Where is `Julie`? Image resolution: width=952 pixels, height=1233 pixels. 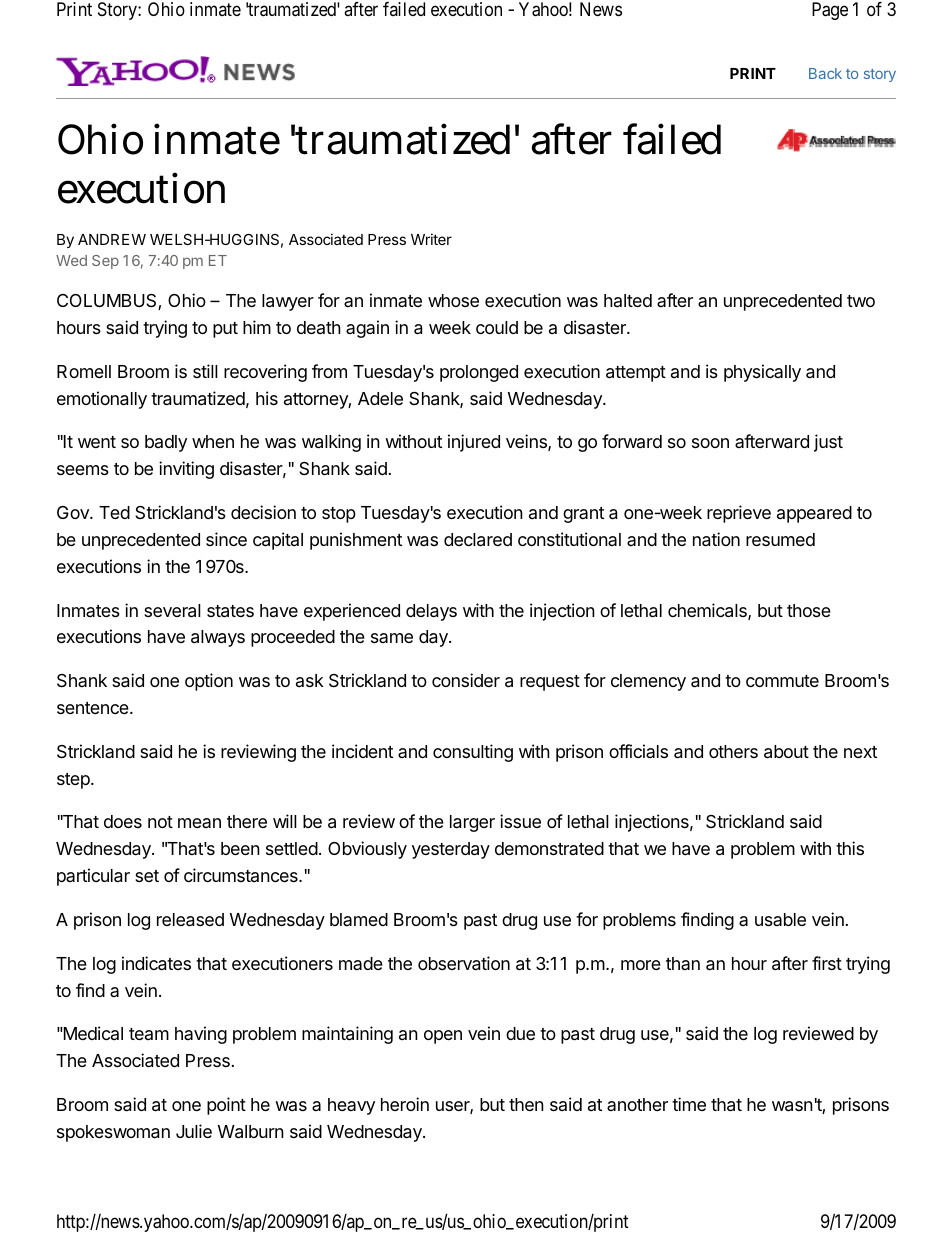
Julie is located at coordinates (194, 1131).
